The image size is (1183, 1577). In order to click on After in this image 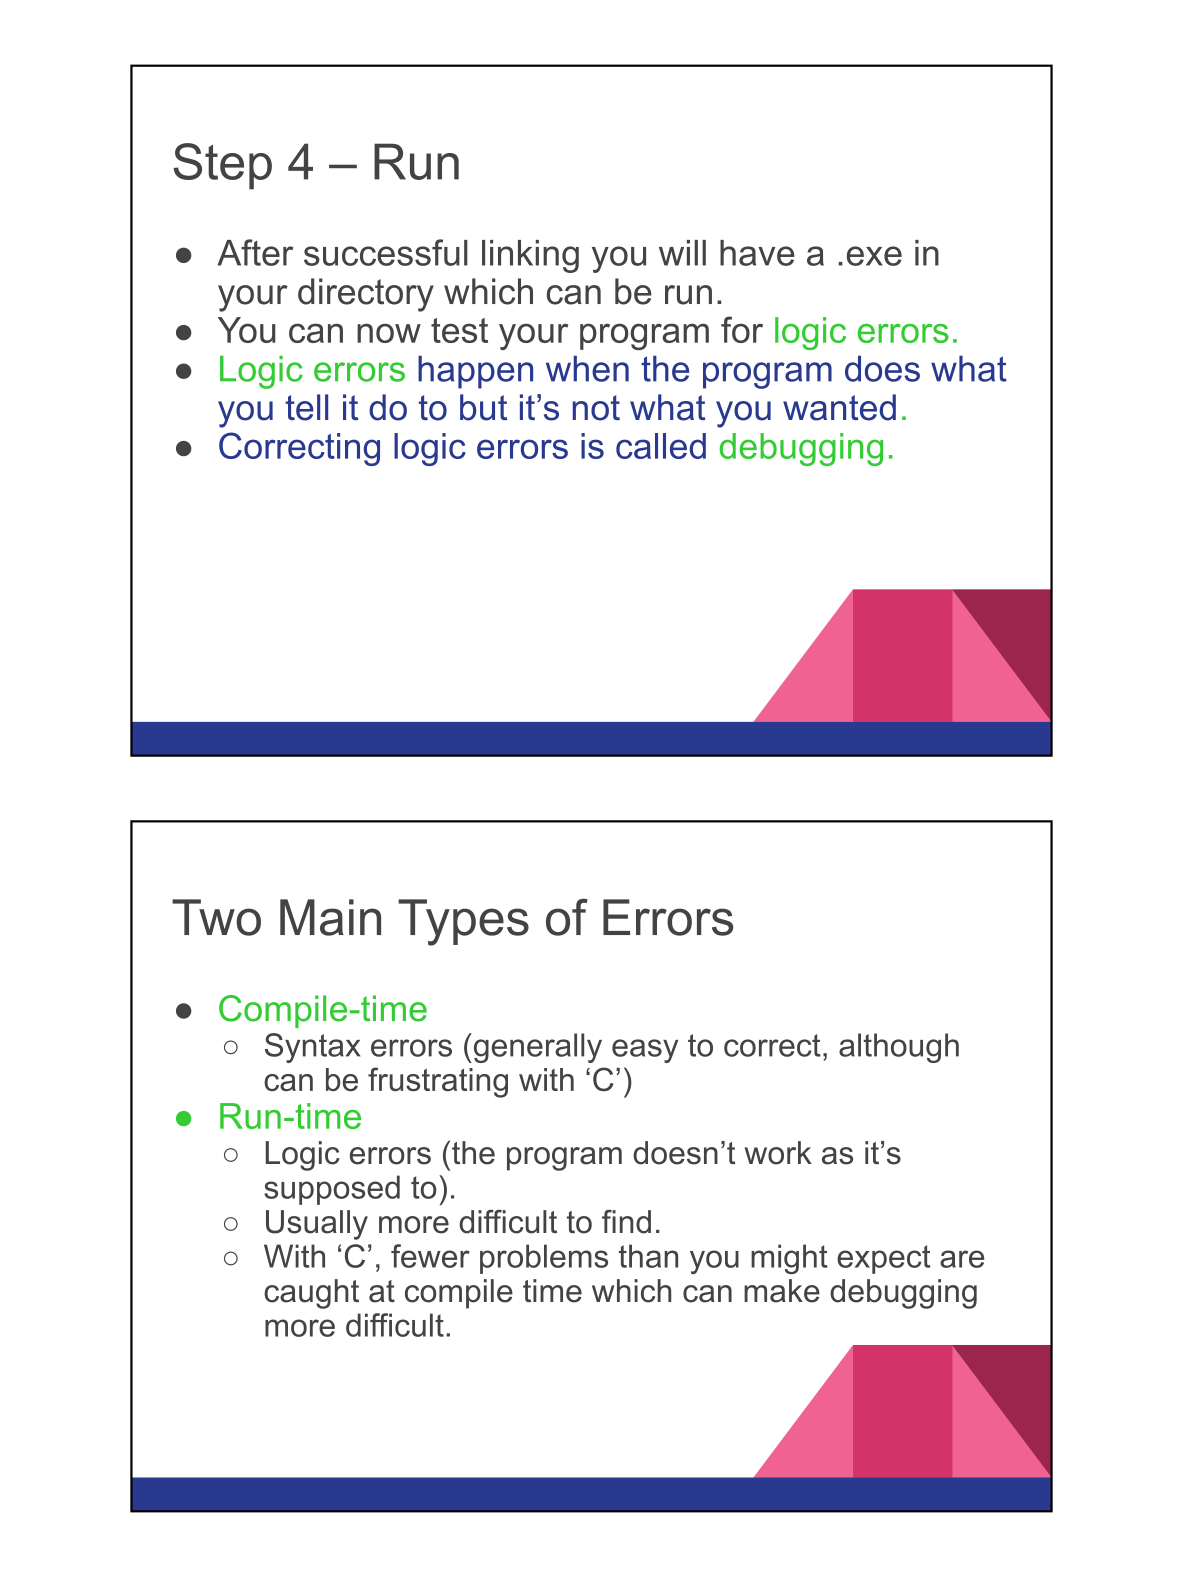, I will do `click(255, 252)`.
